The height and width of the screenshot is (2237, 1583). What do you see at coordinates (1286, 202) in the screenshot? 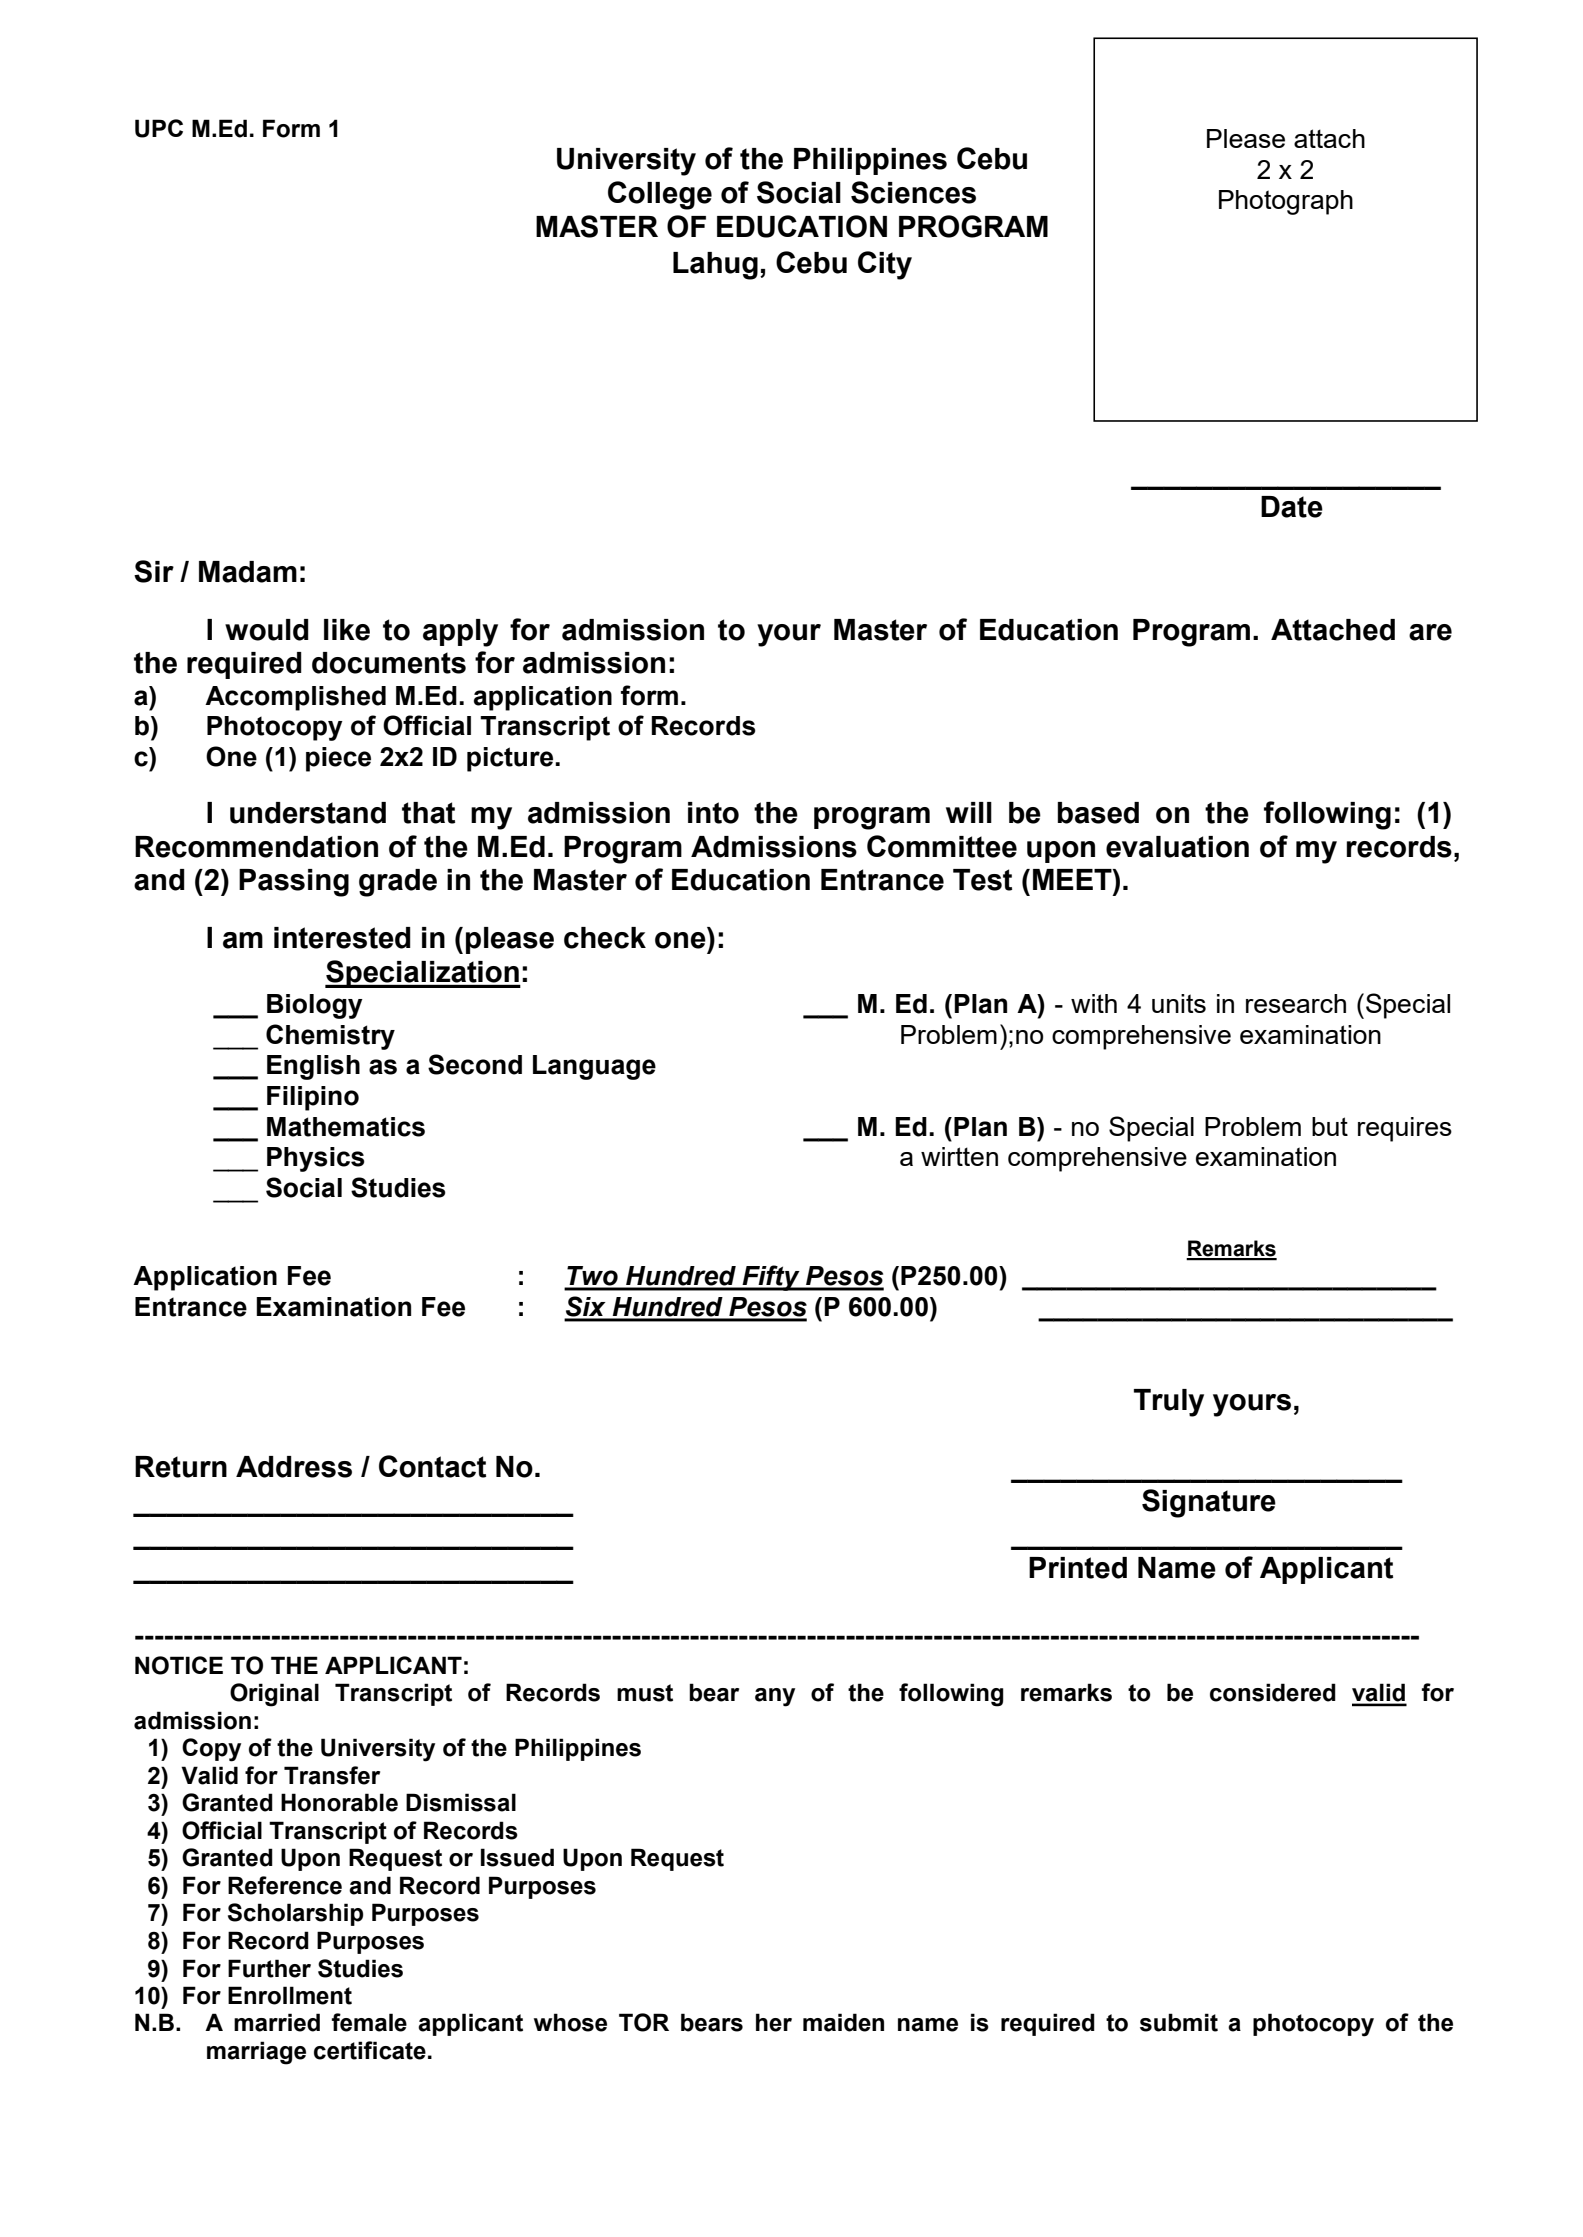
I see `Photograph` at bounding box center [1286, 202].
